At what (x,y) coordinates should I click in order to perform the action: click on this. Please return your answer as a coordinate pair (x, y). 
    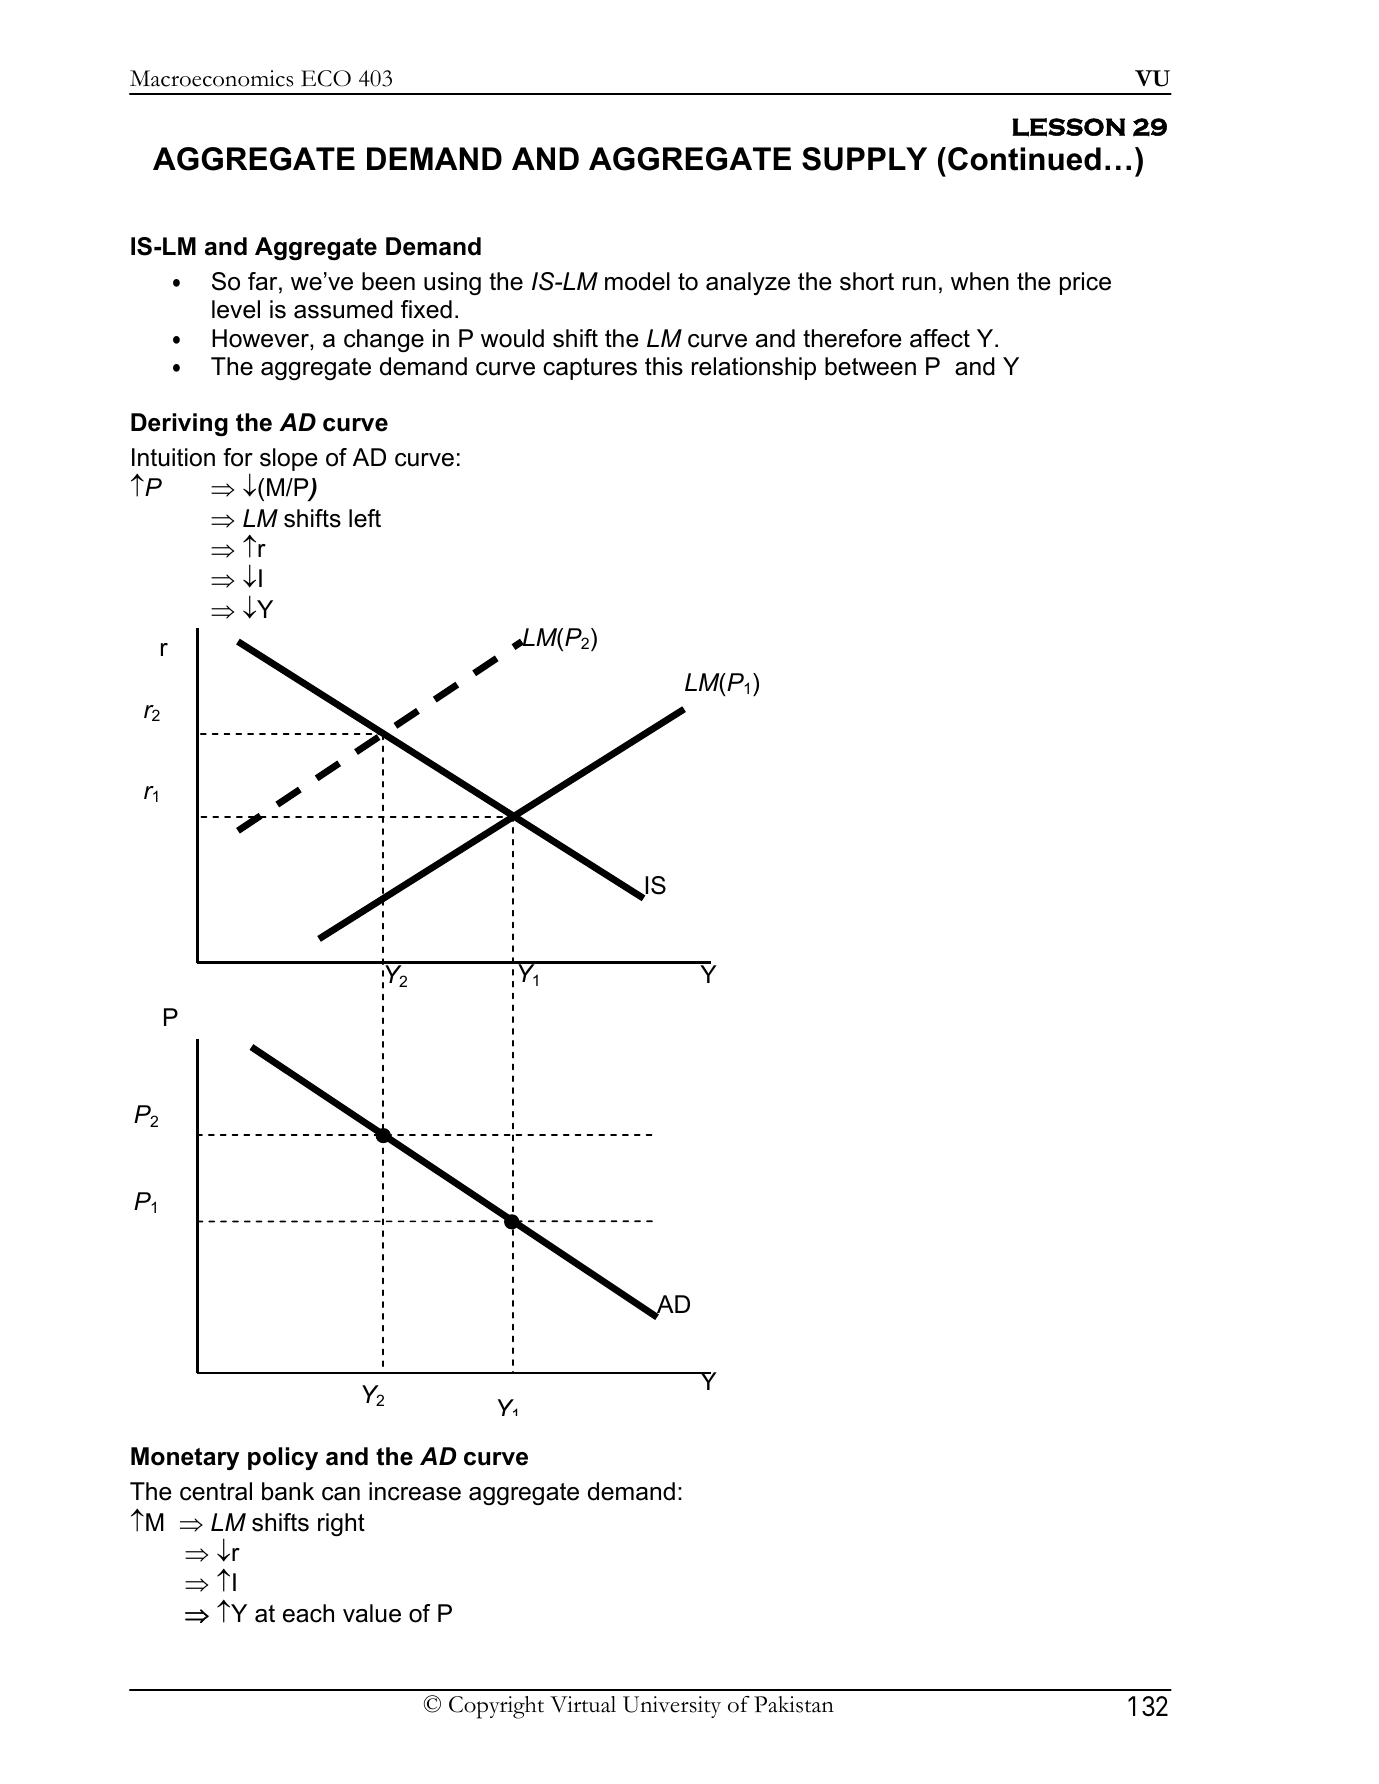
    Looking at the image, I should click on (664, 366).
